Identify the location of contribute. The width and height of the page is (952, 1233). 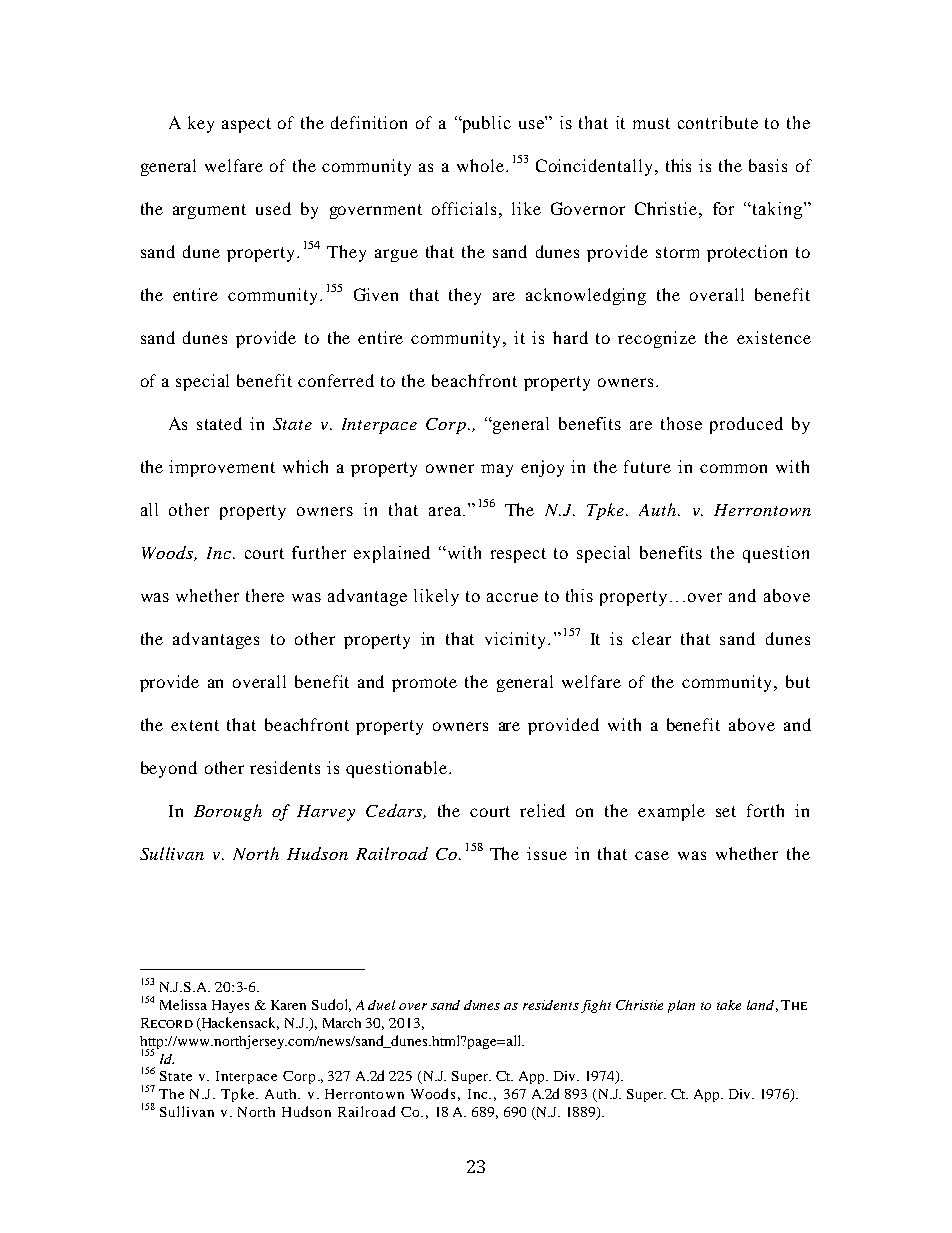
(718, 122).
